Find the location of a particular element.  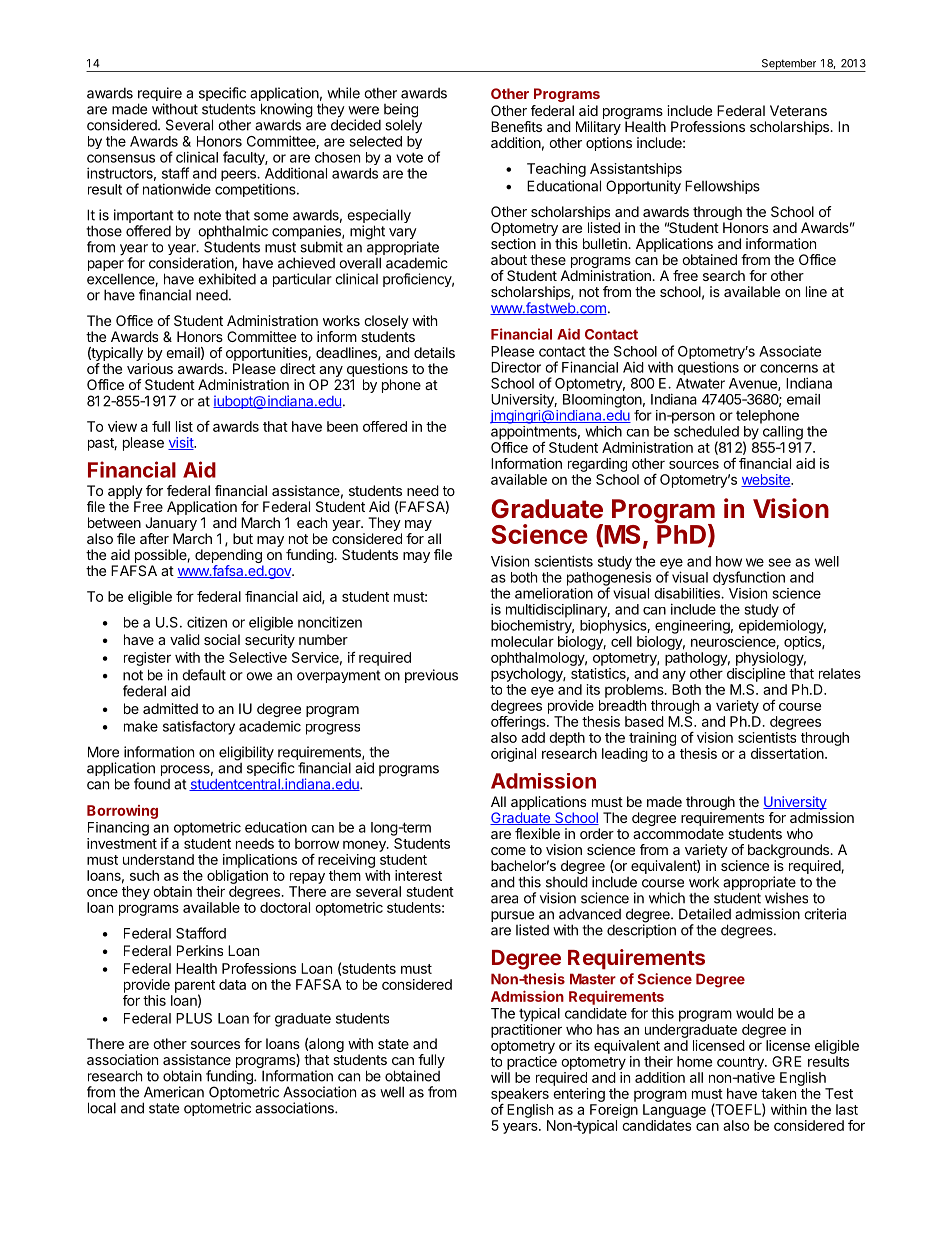

depending is located at coordinates (229, 557).
